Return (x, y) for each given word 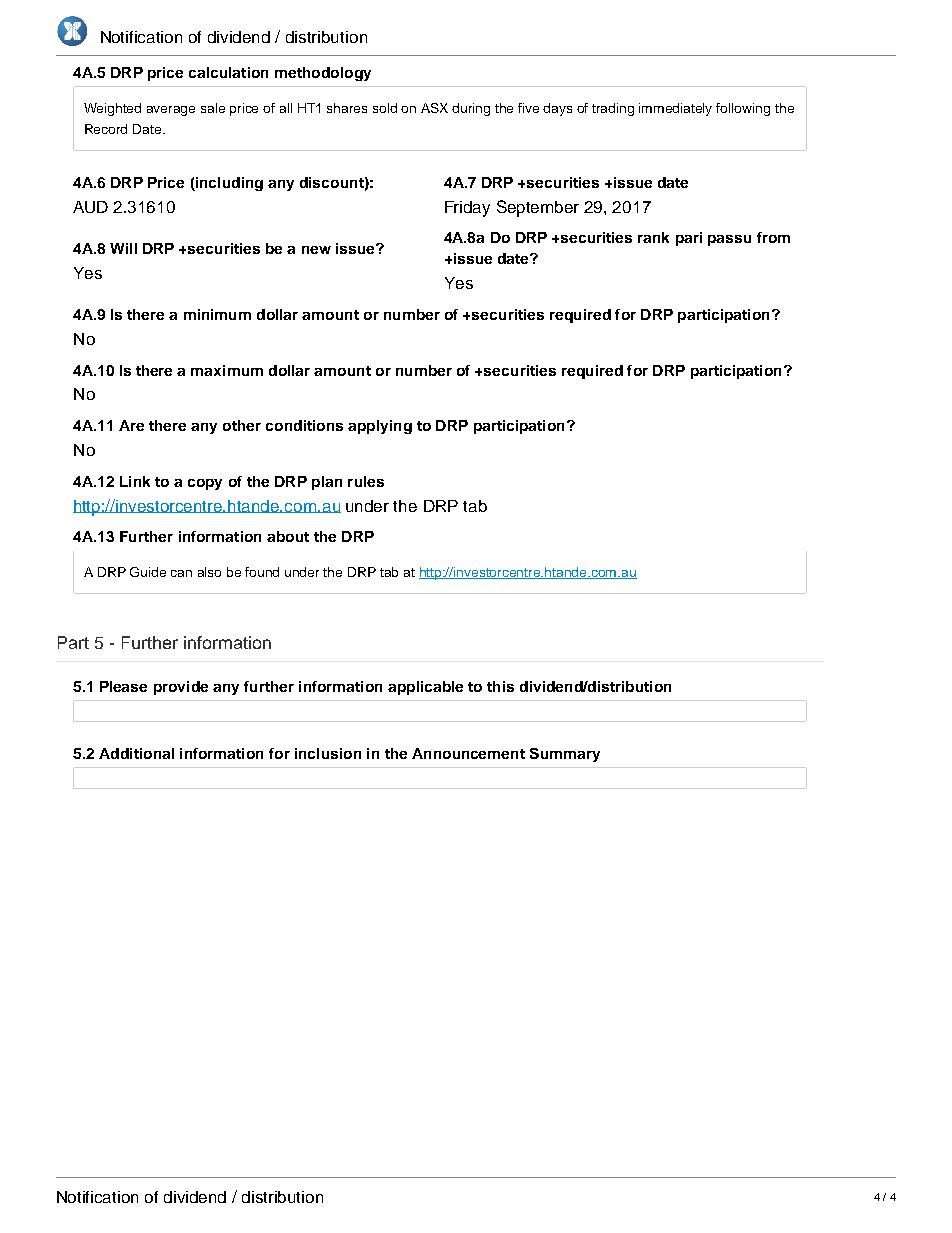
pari (689, 239)
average (171, 111)
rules (366, 481)
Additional (136, 753)
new (316, 250)
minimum (217, 314)
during (471, 109)
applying (380, 427)
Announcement (468, 753)
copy (205, 484)
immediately (675, 109)
